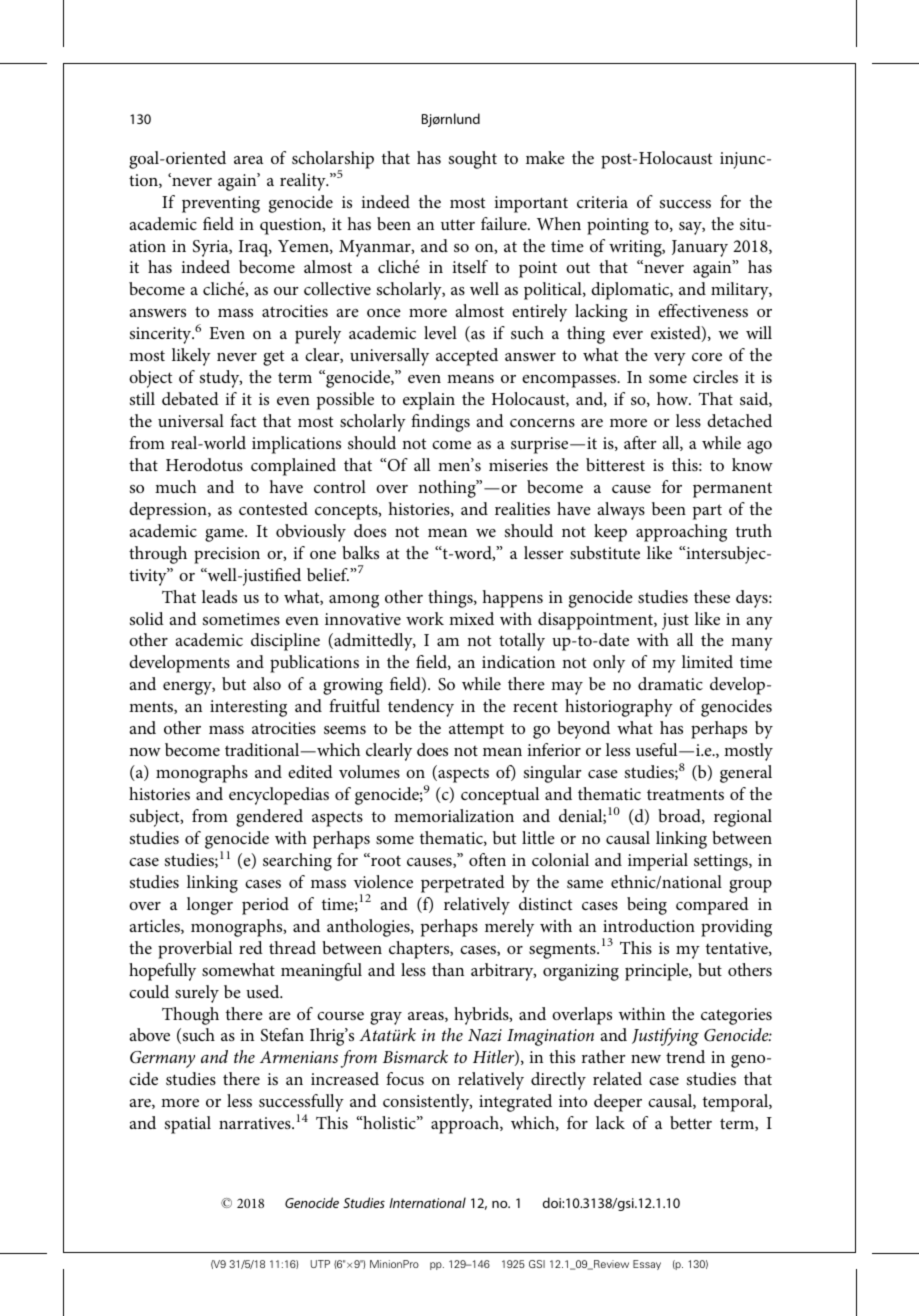 This screenshot has width=919, height=1316. I want to click on UTP, so click(320, 1264).
